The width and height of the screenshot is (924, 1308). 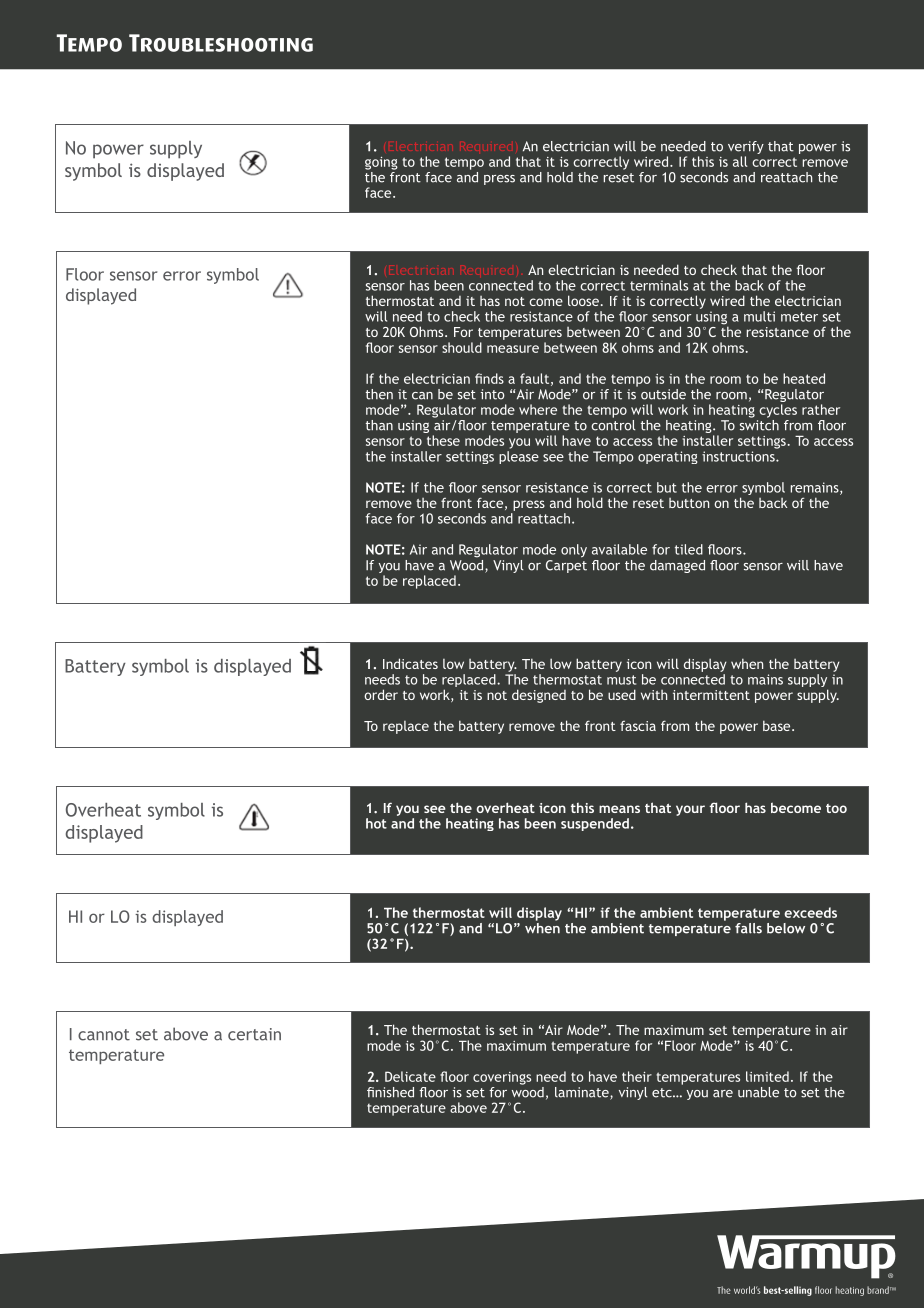 What do you see at coordinates (379, 394) in the screenshot?
I see `then` at bounding box center [379, 394].
